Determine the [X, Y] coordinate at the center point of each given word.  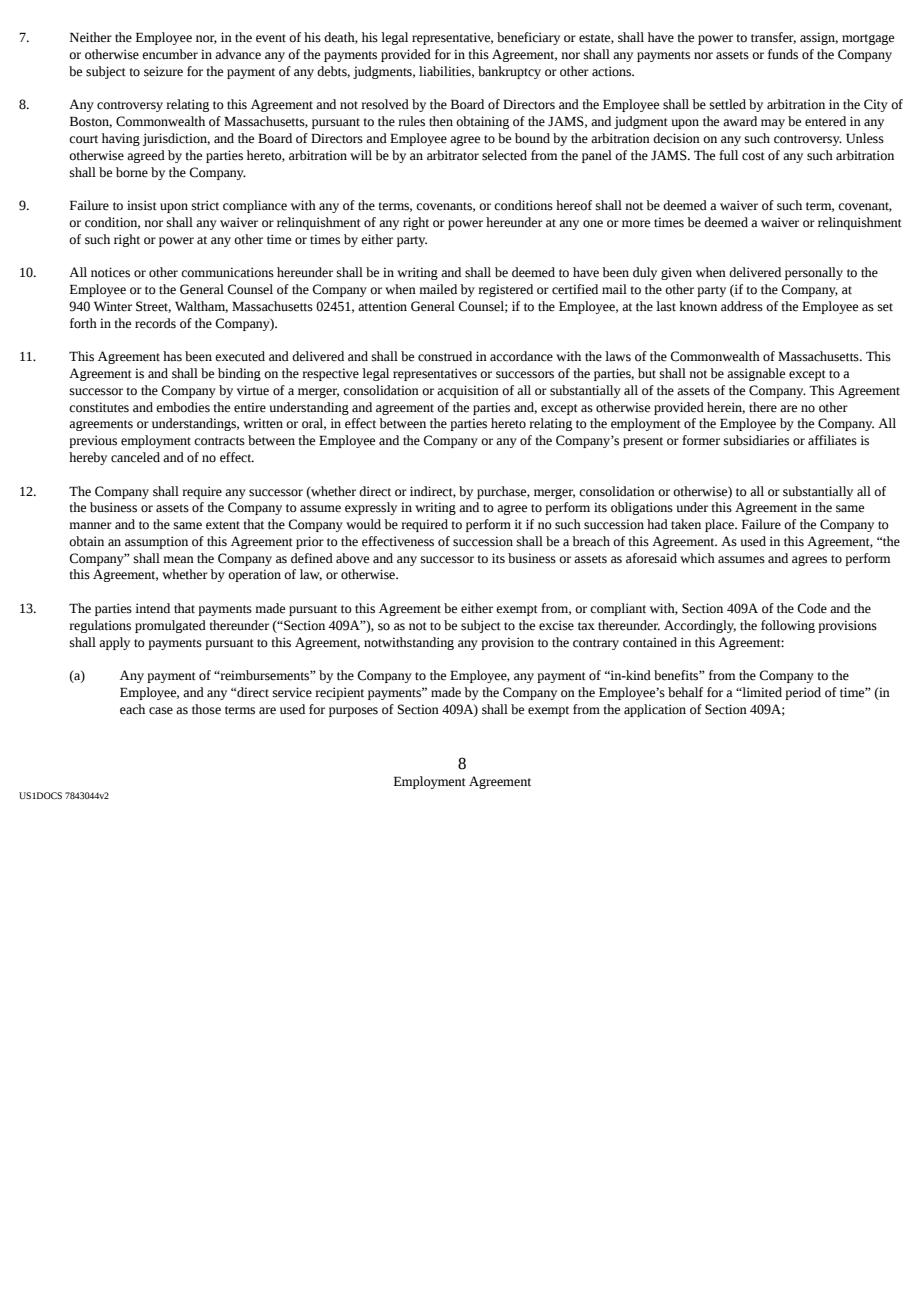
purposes [353, 712]
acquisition [468, 391]
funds [783, 54]
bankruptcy [509, 72]
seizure [163, 71]
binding [239, 374]
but [647, 373]
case [161, 711]
